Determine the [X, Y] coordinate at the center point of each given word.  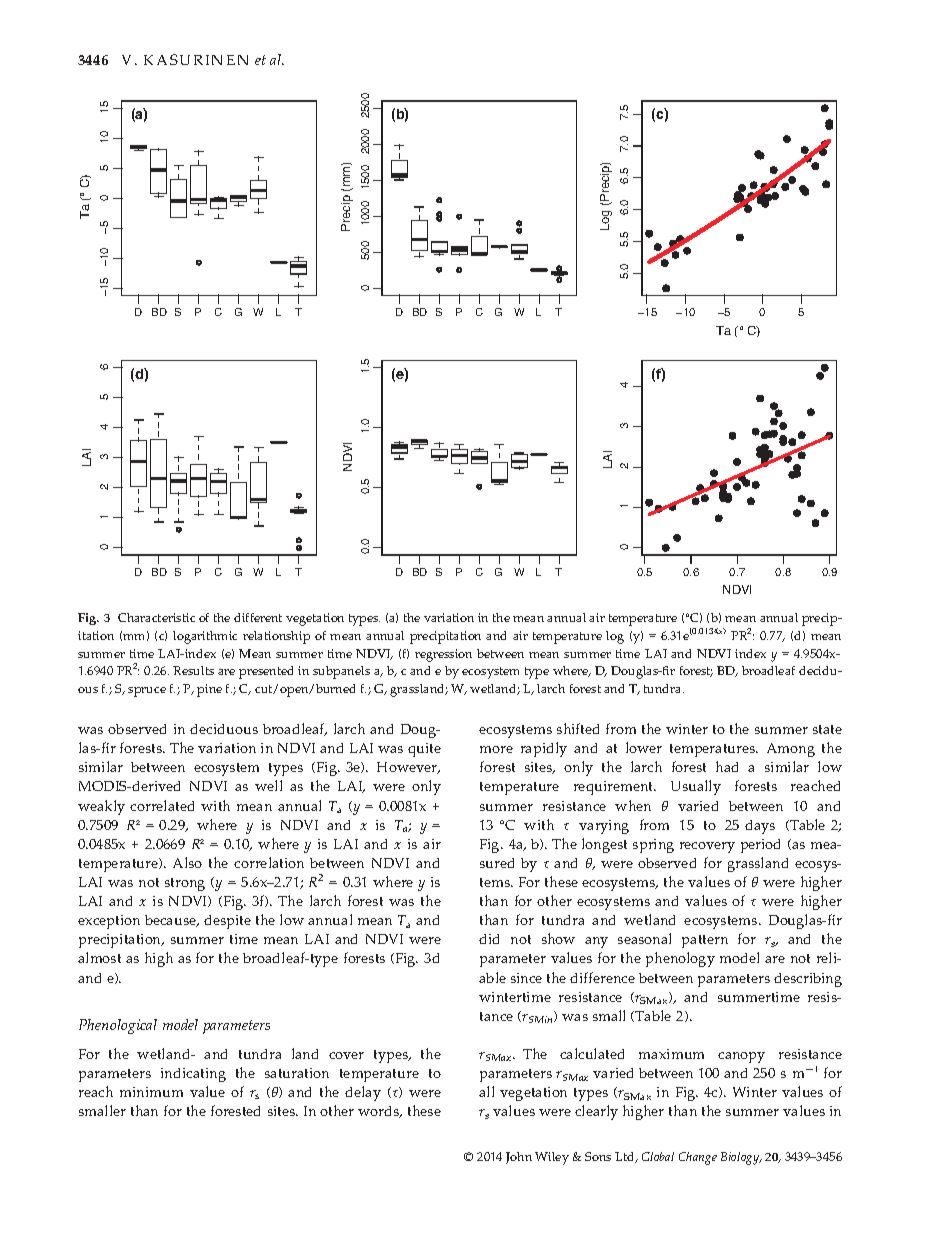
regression [443, 655]
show [558, 938]
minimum [151, 1092]
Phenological [118, 1026]
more [496, 749]
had [727, 766]
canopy [741, 1057]
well [268, 785]
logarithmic [205, 637]
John [519, 1158]
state [827, 729]
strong [185, 884]
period [760, 846]
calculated [592, 1053]
